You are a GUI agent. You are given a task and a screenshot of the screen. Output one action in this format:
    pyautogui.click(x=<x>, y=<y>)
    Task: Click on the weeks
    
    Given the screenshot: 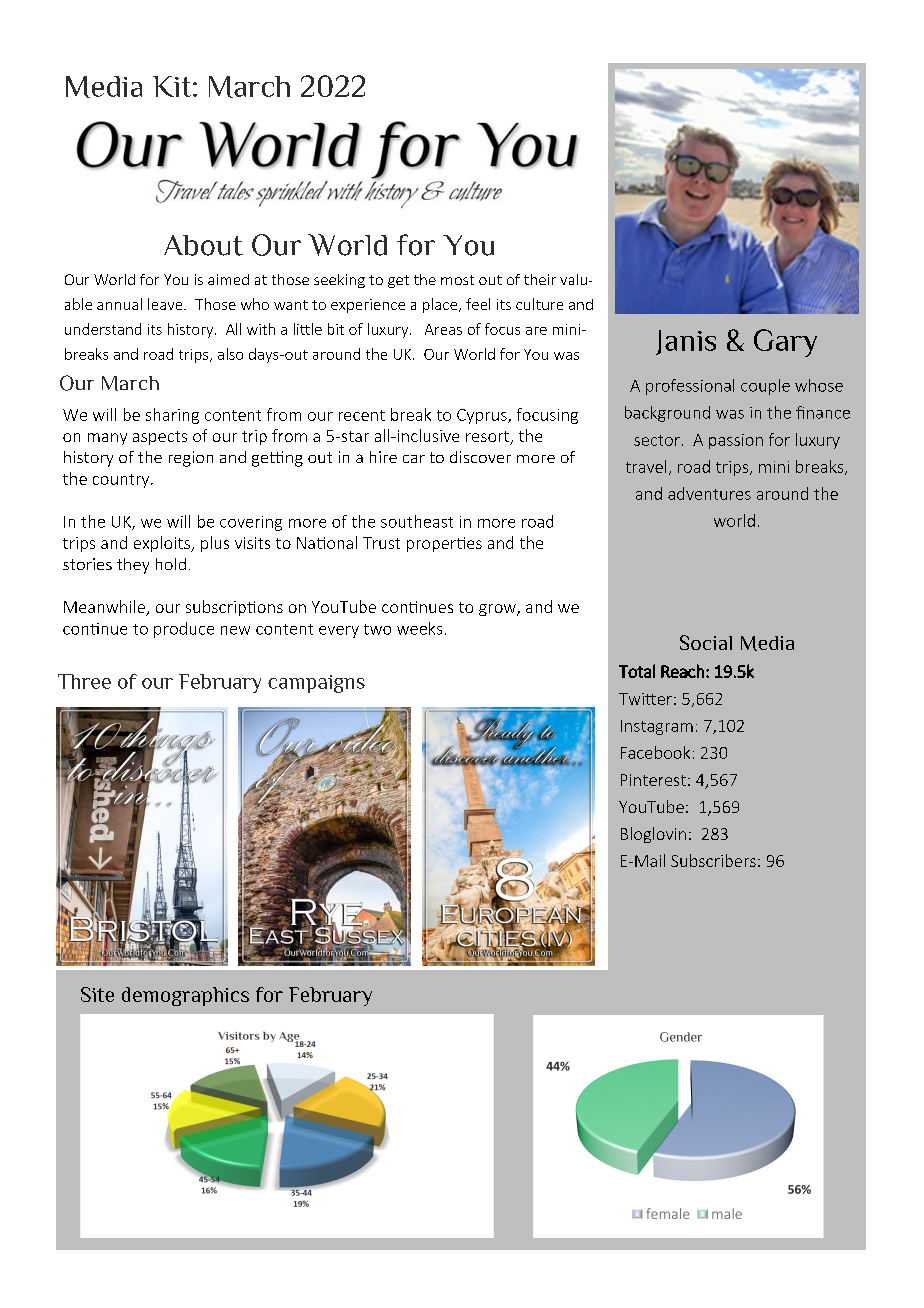 What is the action you would take?
    pyautogui.click(x=419, y=628)
